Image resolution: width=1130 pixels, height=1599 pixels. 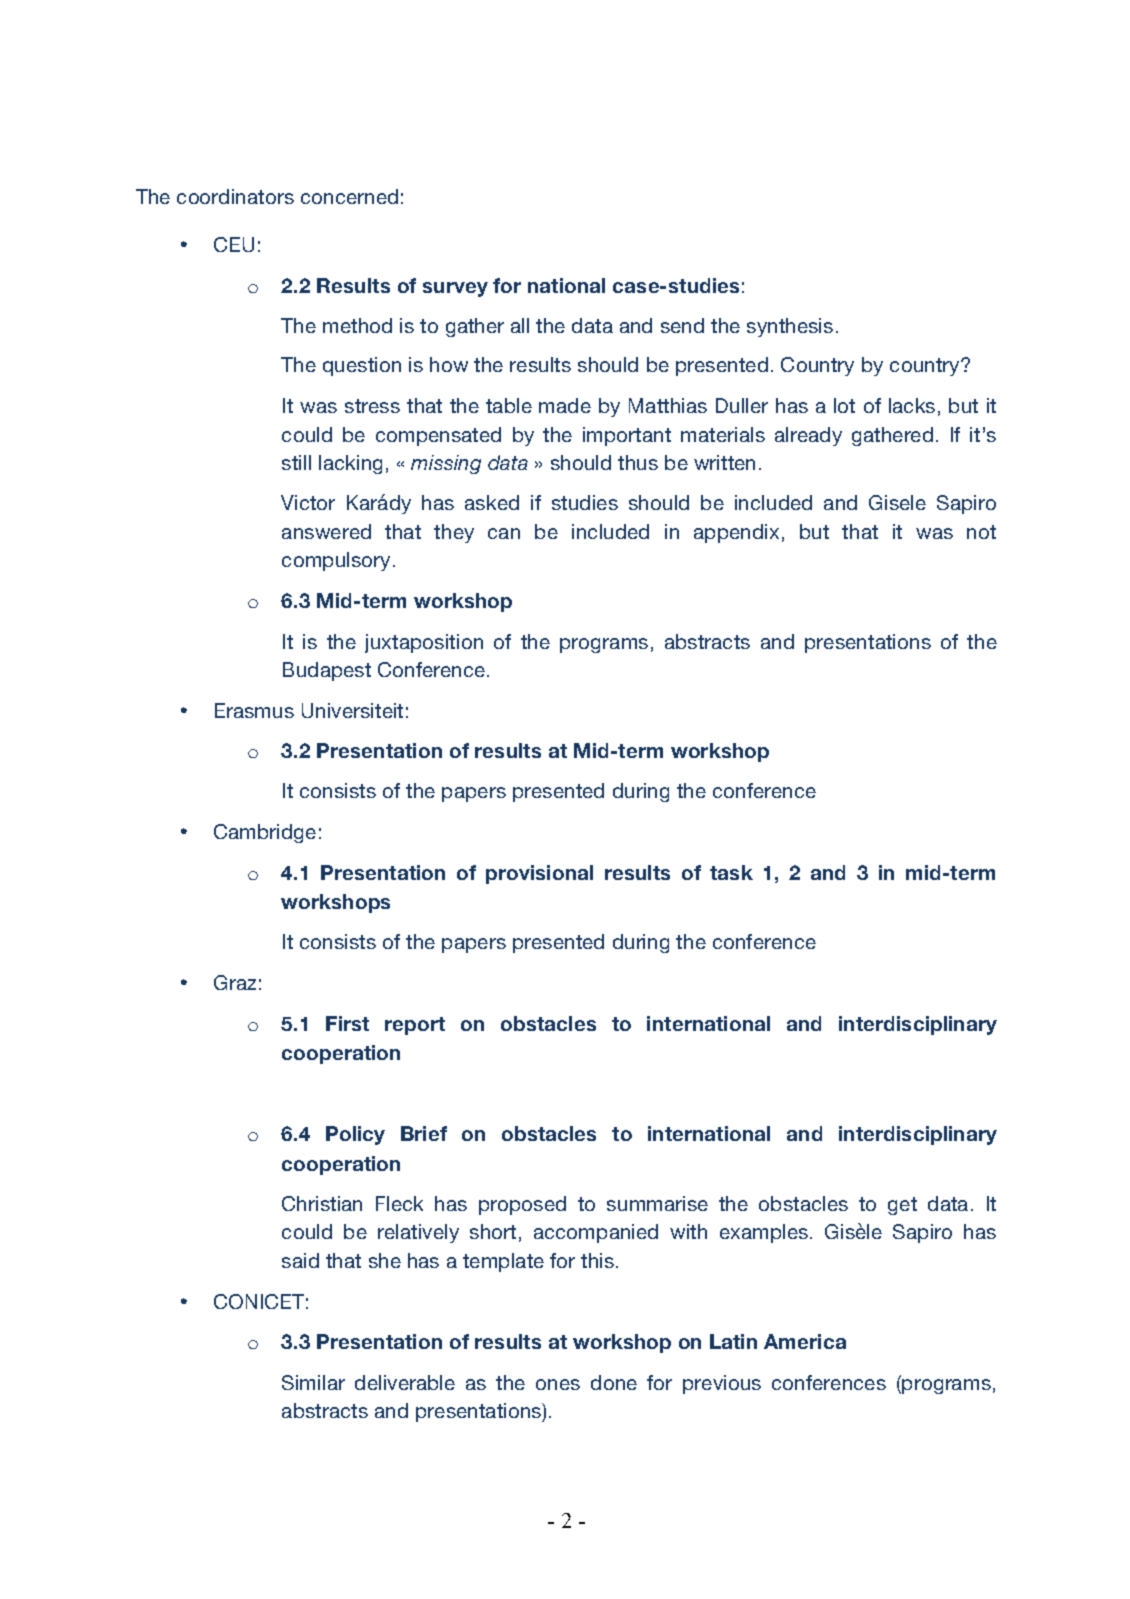 I want to click on send, so click(x=682, y=325).
